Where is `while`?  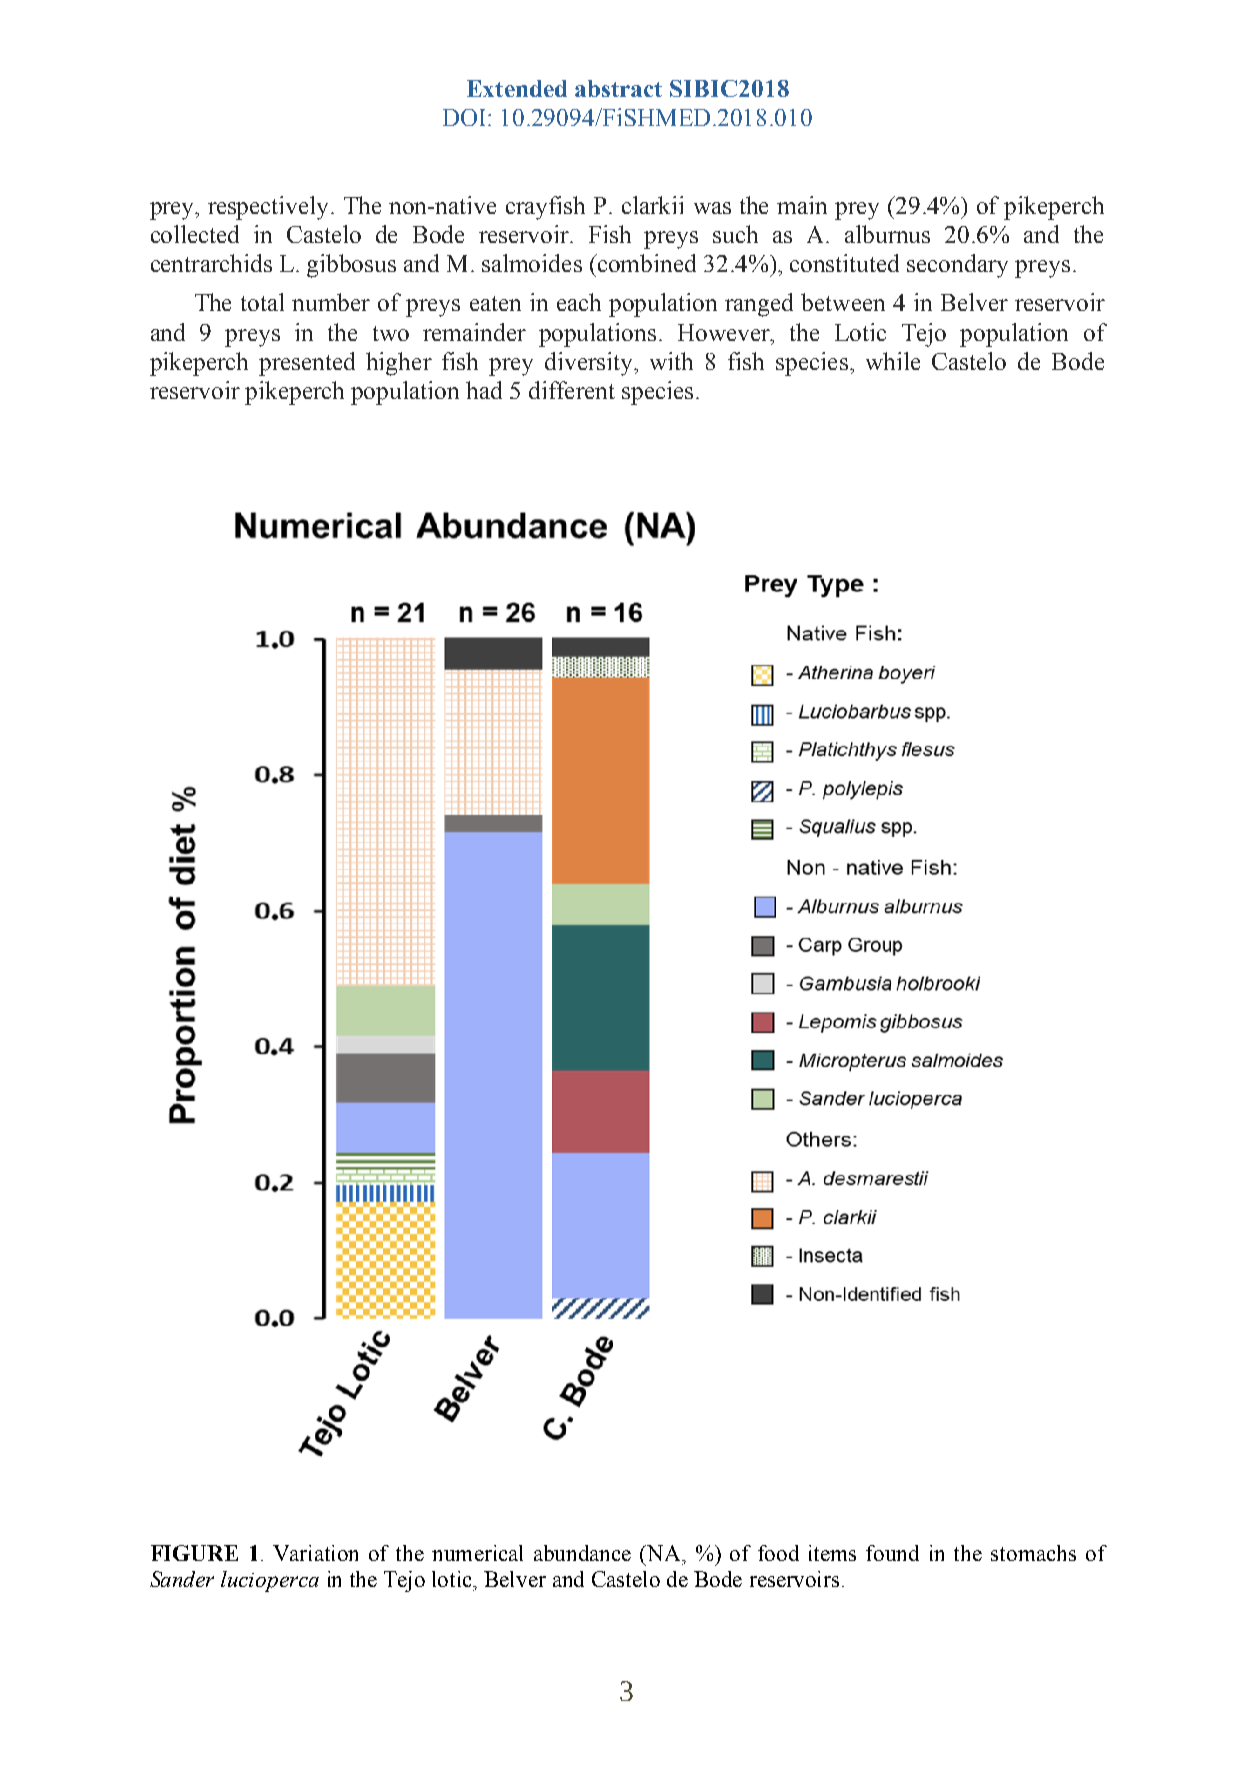 while is located at coordinates (893, 361).
